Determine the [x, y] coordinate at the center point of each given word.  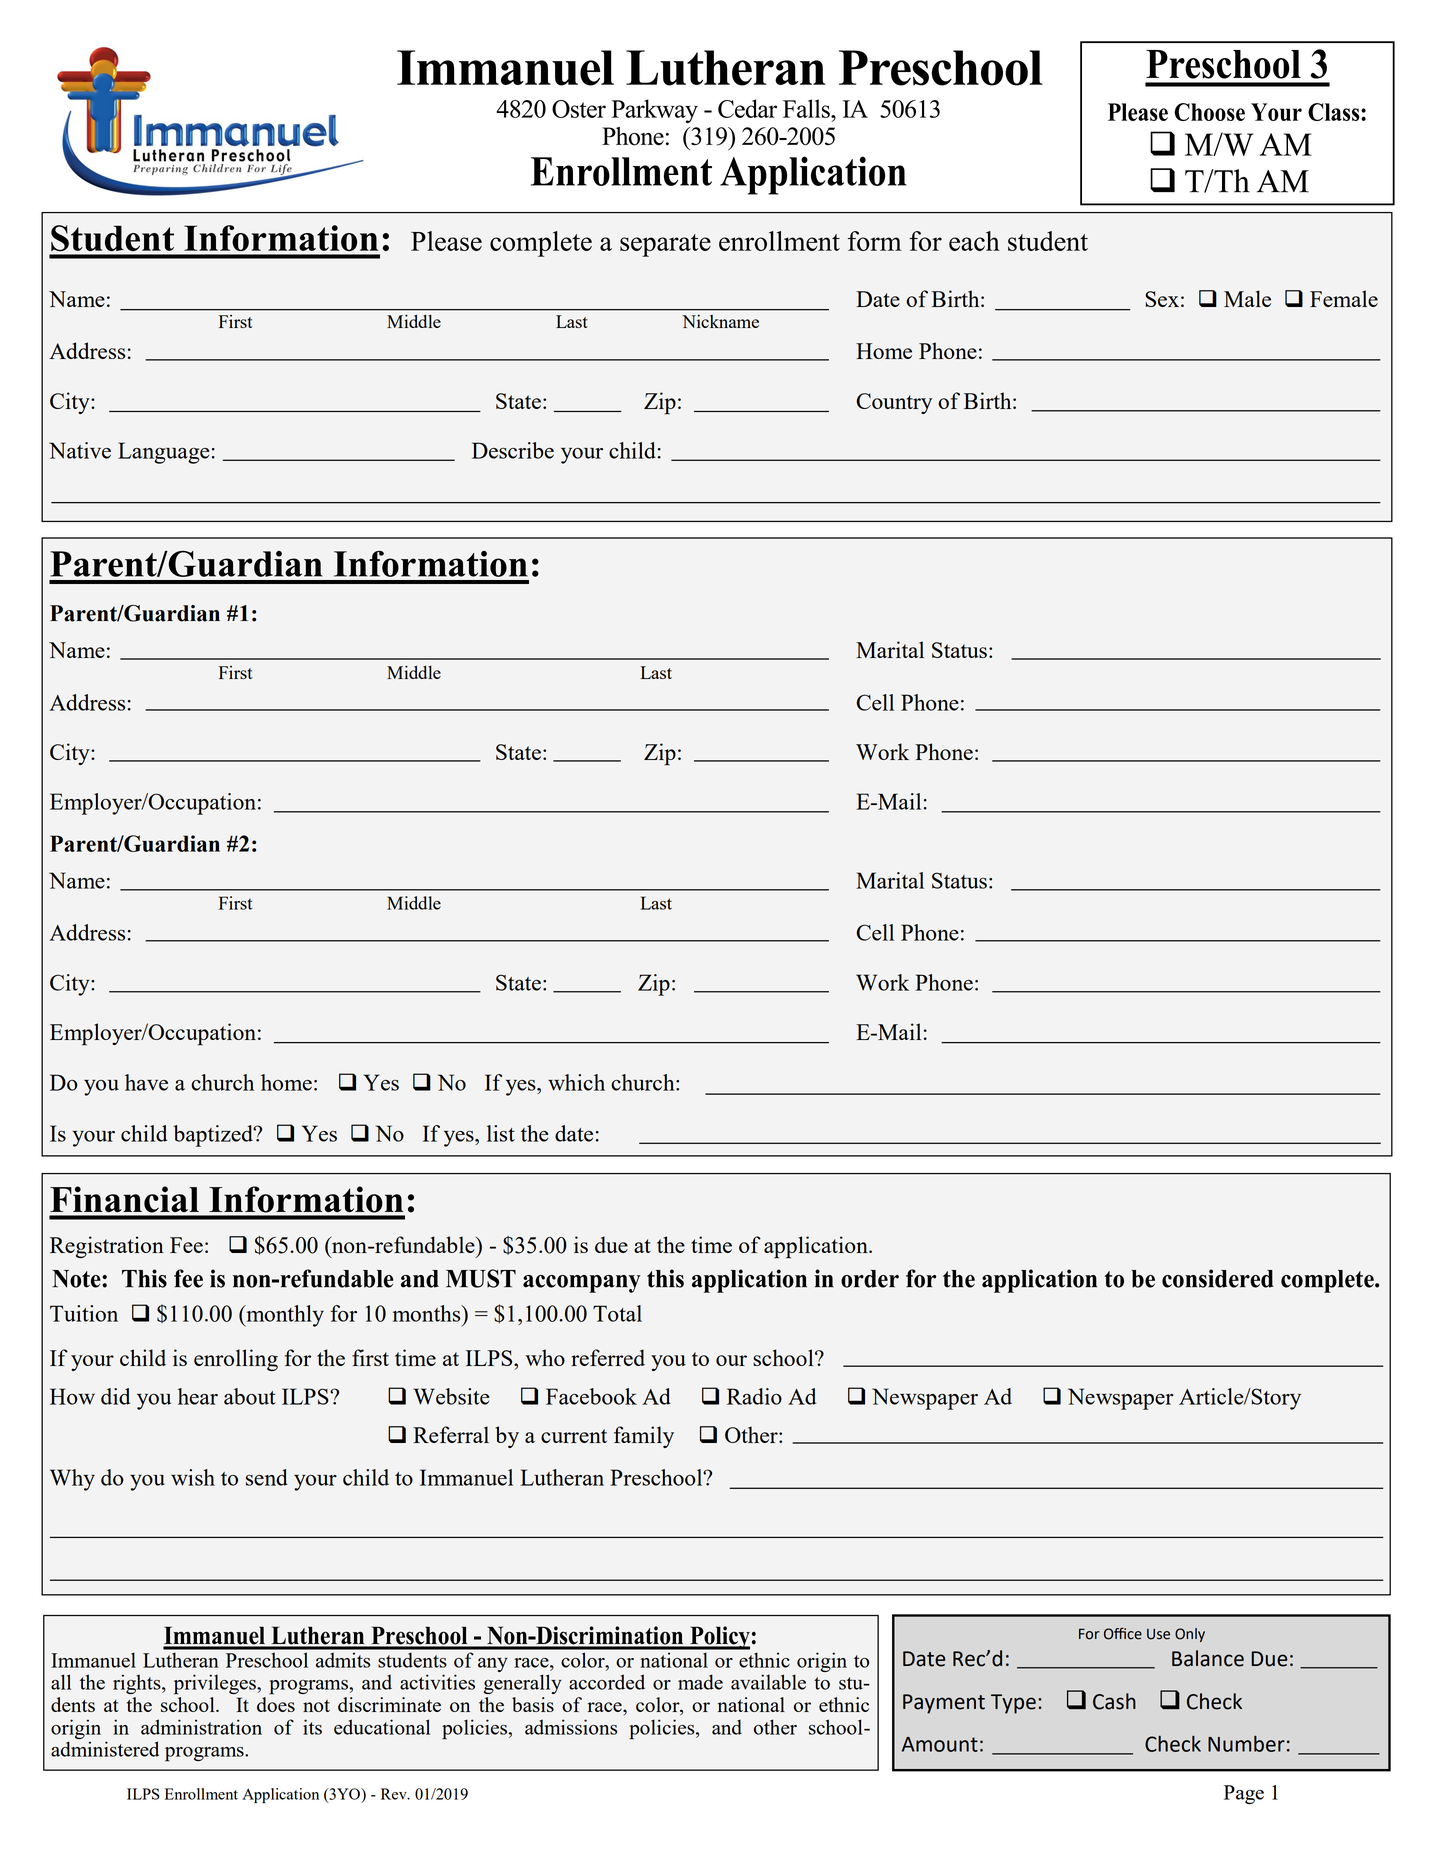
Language [163, 453]
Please [446, 241]
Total [617, 1313]
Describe [513, 450]
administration [201, 1727]
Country [894, 403]
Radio [754, 1396]
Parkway [654, 111]
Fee [186, 1245]
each [974, 241]
